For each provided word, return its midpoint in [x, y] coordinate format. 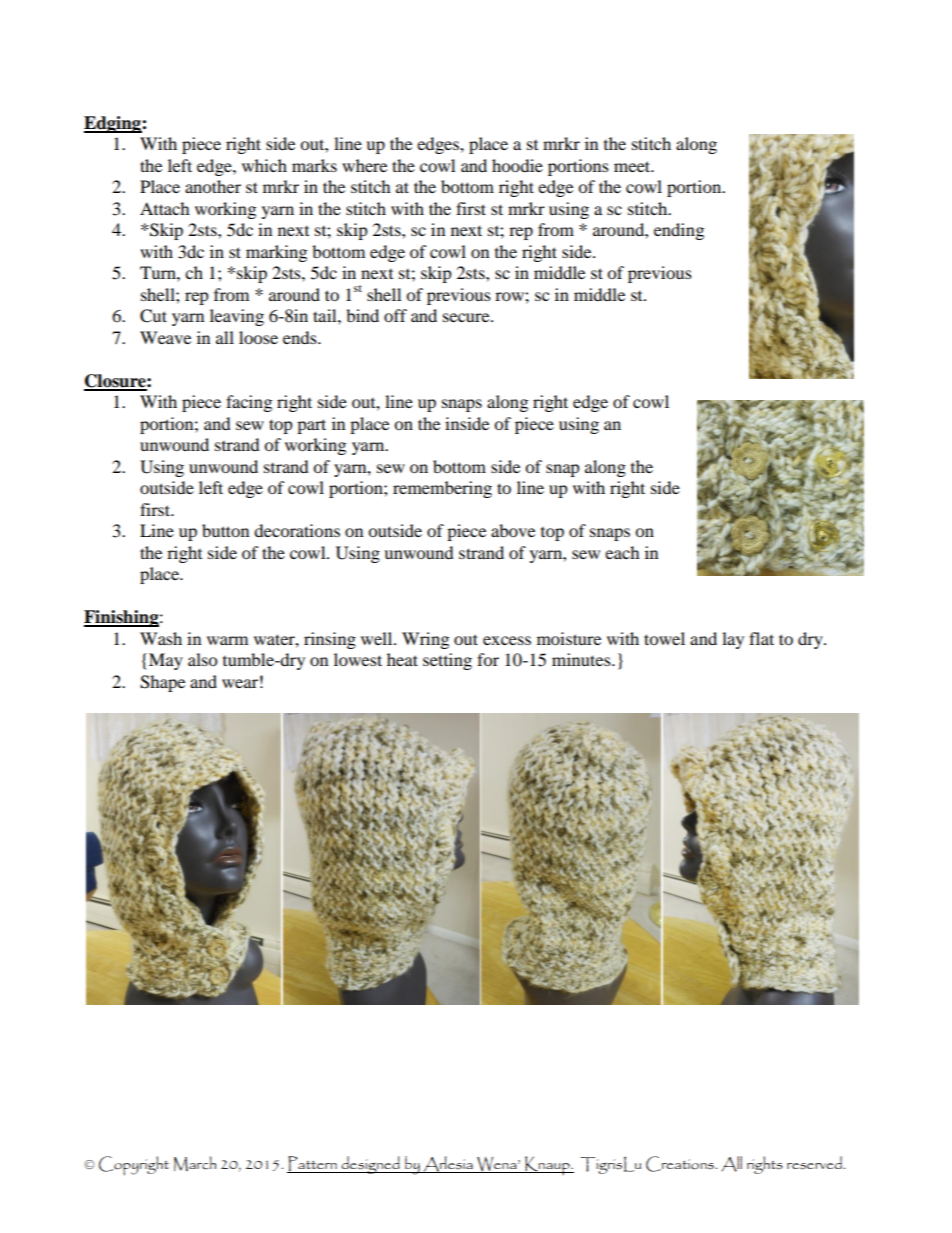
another [213, 186]
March [195, 1164]
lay [733, 640]
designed [370, 1165]
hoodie [517, 165]
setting [447, 661]
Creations [681, 1164]
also [202, 659]
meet [633, 166]
